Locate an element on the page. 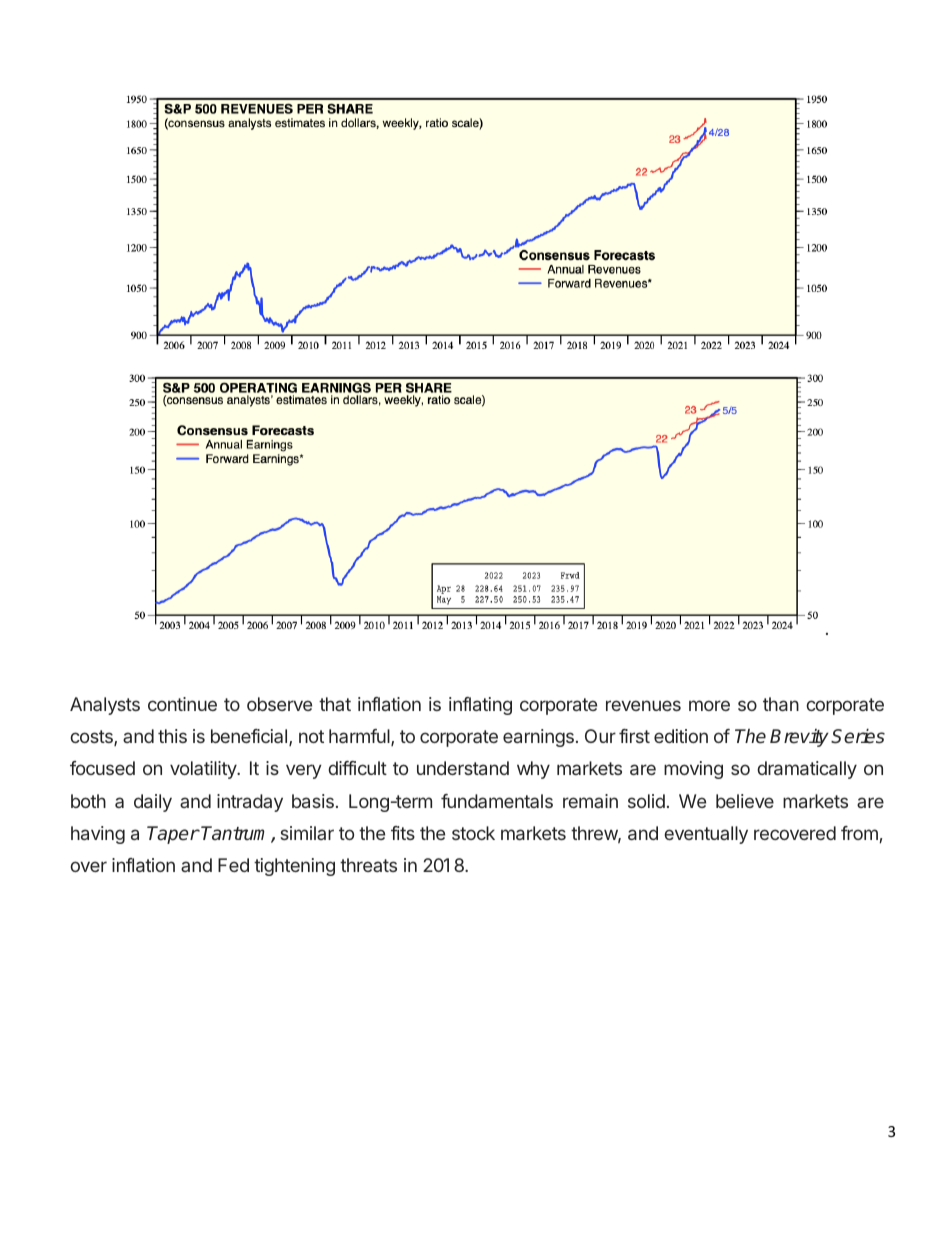 This image has width=952, height=1233. Fed is located at coordinates (233, 865).
